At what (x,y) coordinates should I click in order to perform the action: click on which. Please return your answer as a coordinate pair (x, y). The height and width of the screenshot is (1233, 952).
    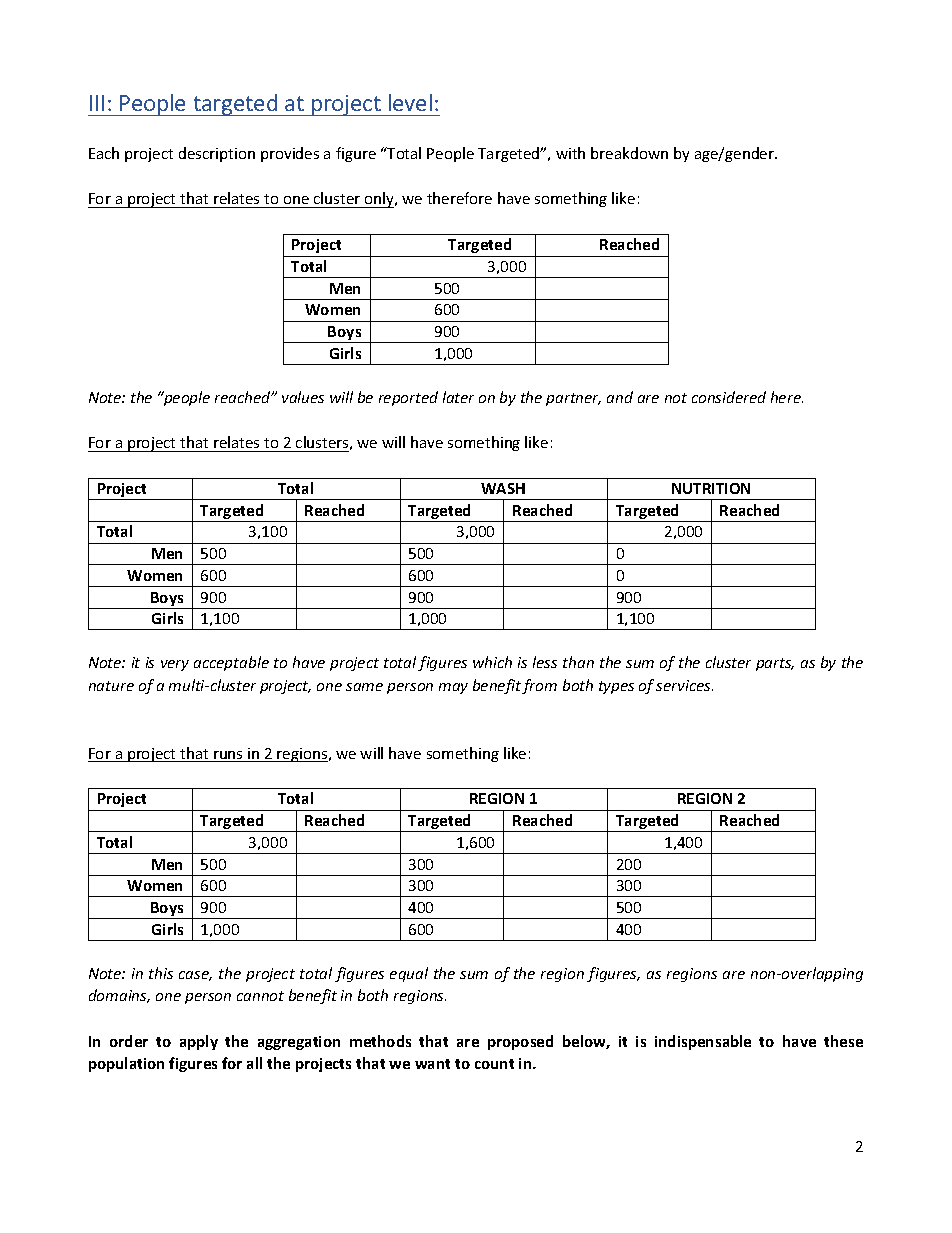
    Looking at the image, I should click on (492, 662).
